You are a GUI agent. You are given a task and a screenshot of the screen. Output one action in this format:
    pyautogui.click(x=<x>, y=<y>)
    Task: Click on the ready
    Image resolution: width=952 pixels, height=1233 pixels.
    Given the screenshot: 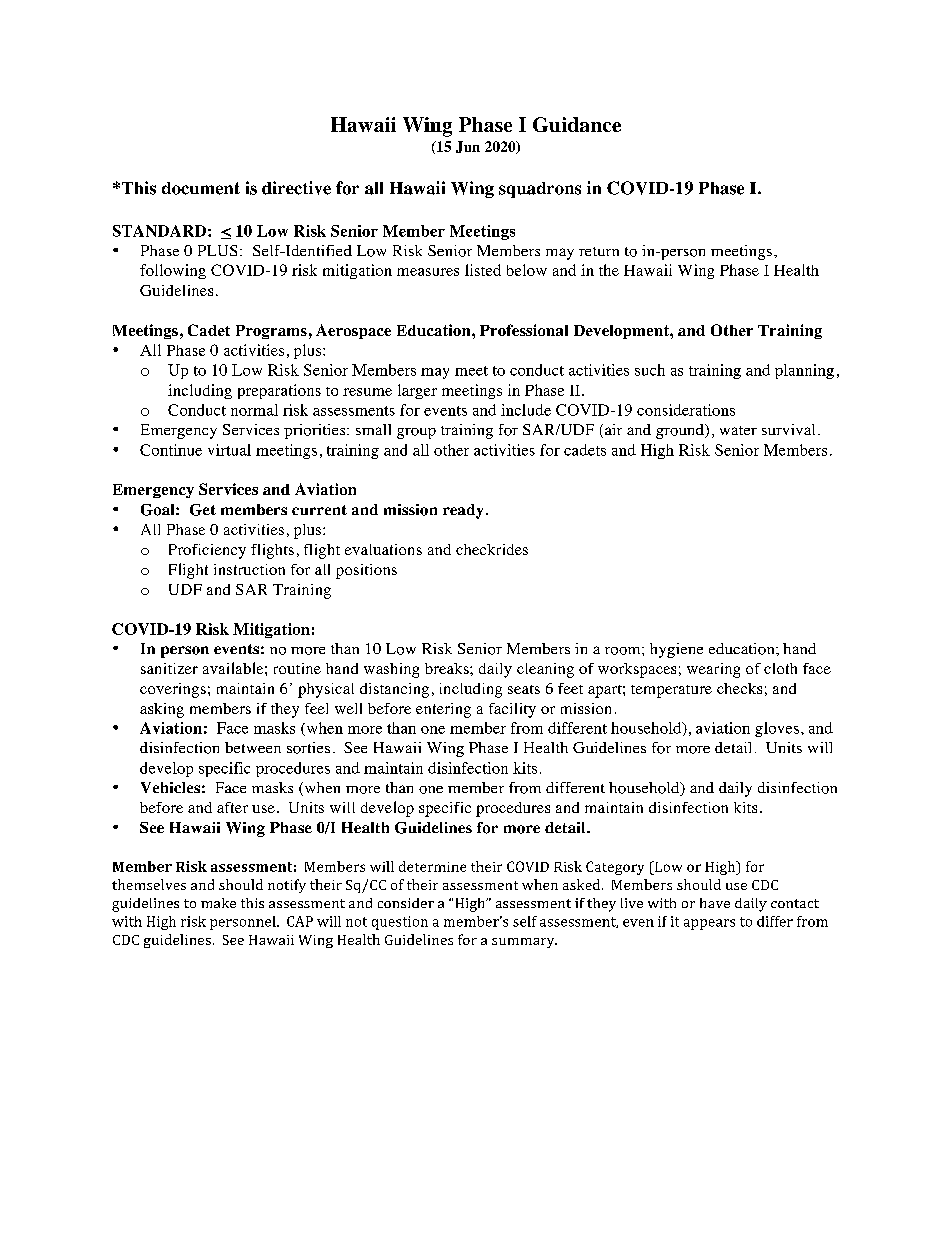 What is the action you would take?
    pyautogui.click(x=463, y=511)
